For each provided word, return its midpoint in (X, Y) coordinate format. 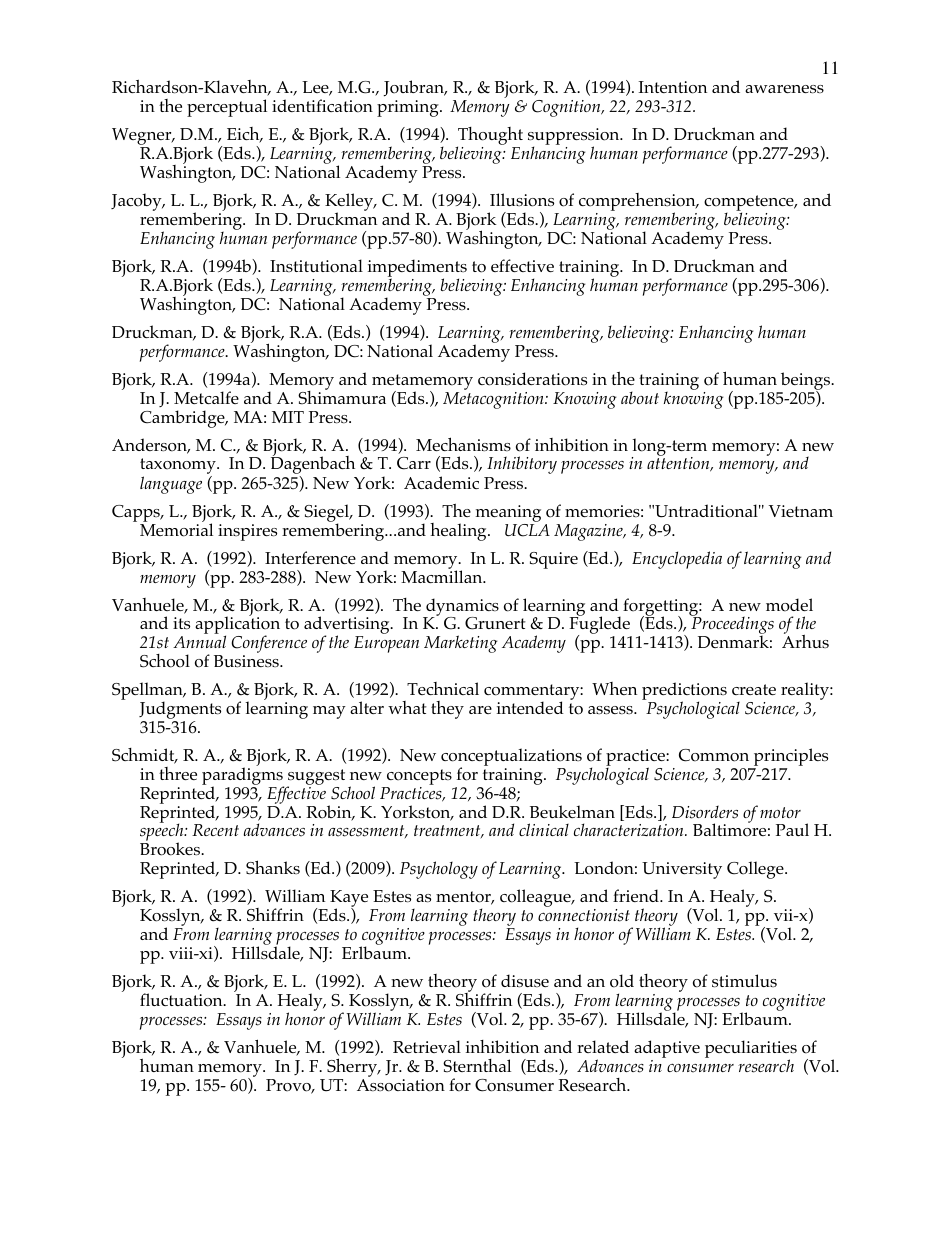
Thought (489, 137)
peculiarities (751, 1050)
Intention (672, 87)
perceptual (227, 108)
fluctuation (182, 1000)
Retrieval (427, 1046)
